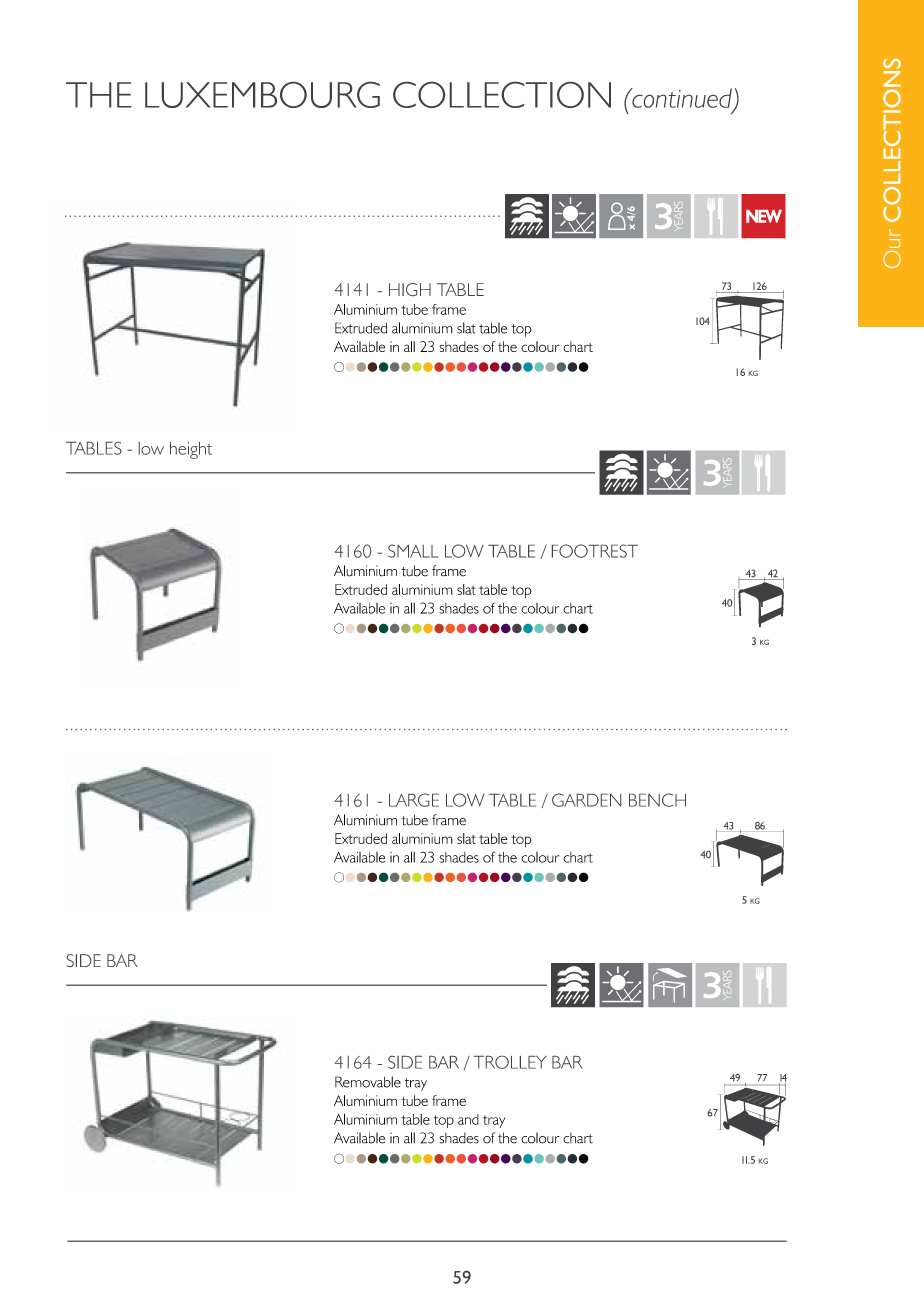  What do you see at coordinates (413, 551) in the screenshot?
I see `SMALL` at bounding box center [413, 551].
